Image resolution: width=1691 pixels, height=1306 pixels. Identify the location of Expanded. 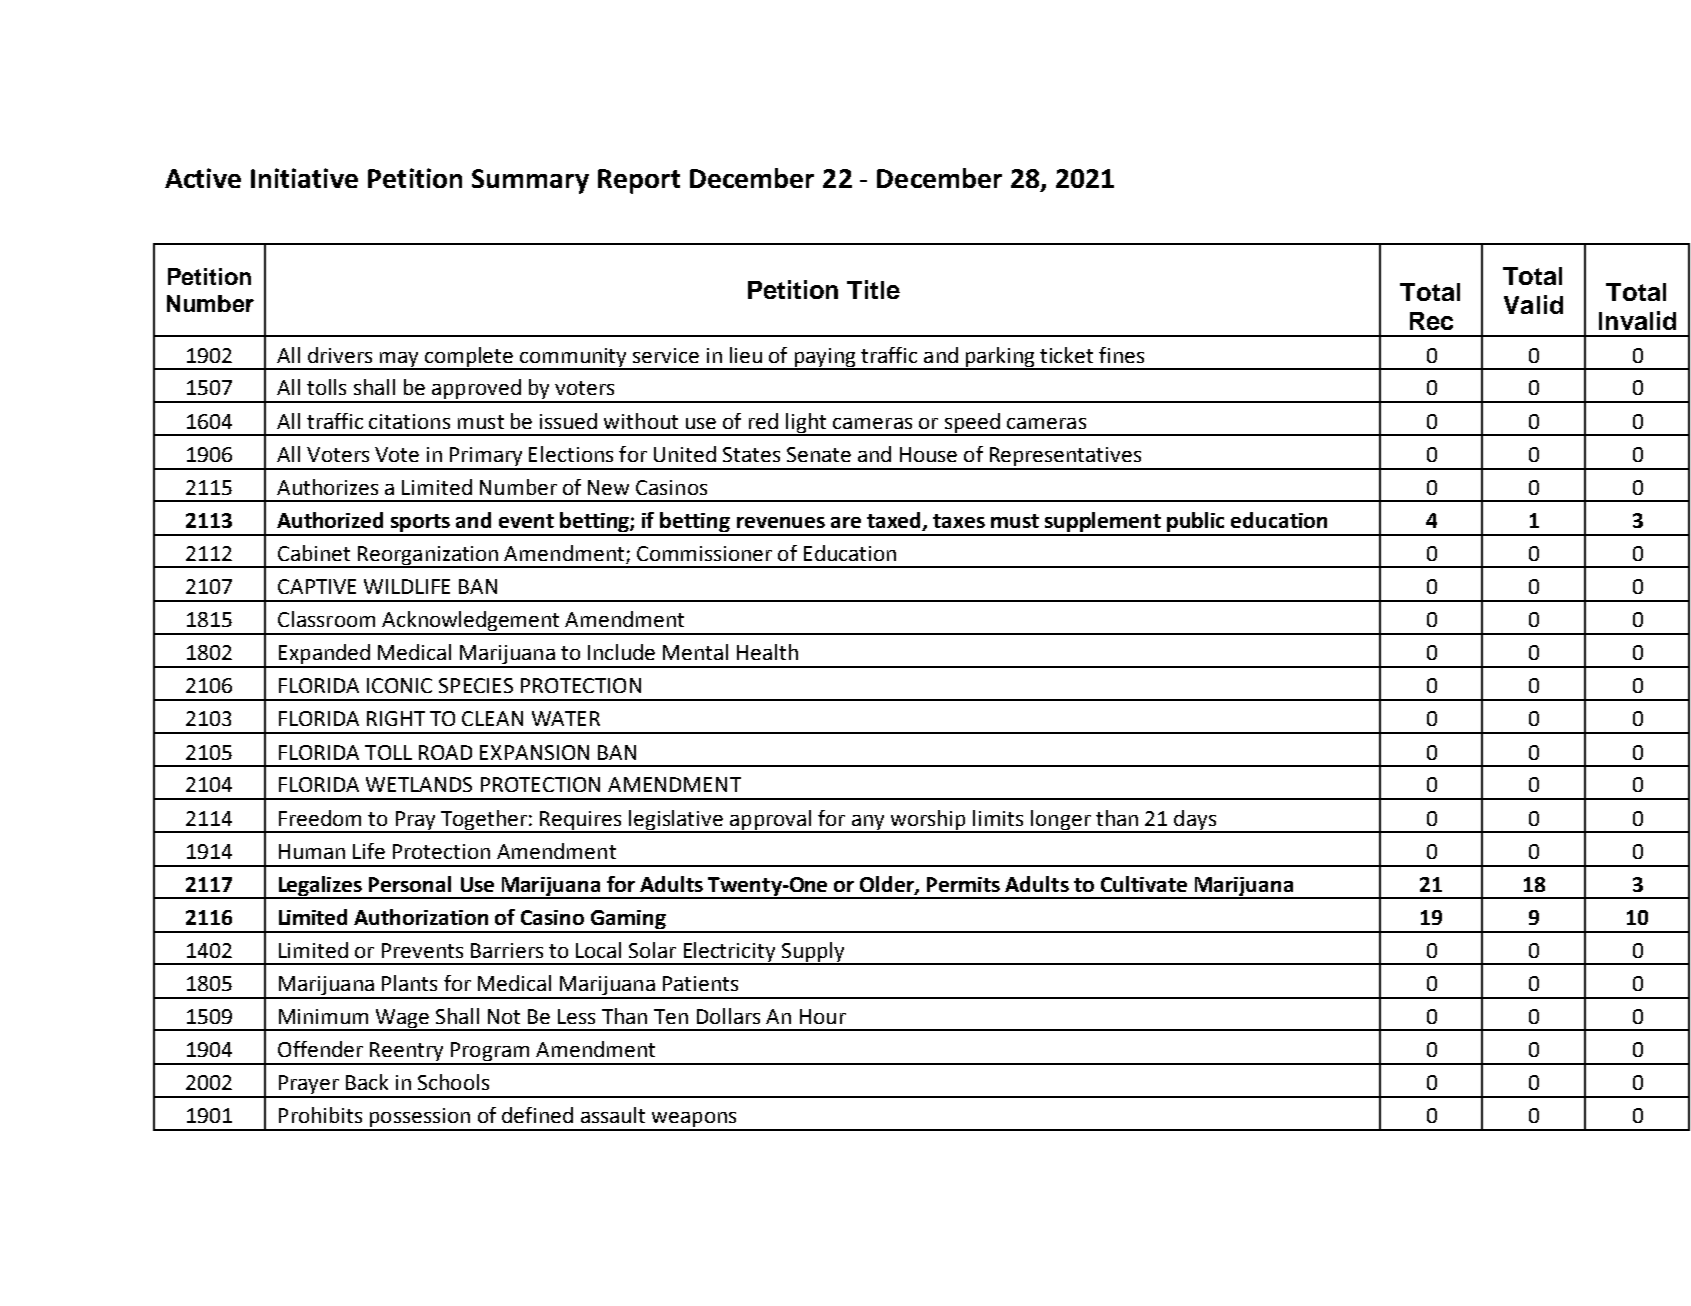
(324, 655).
